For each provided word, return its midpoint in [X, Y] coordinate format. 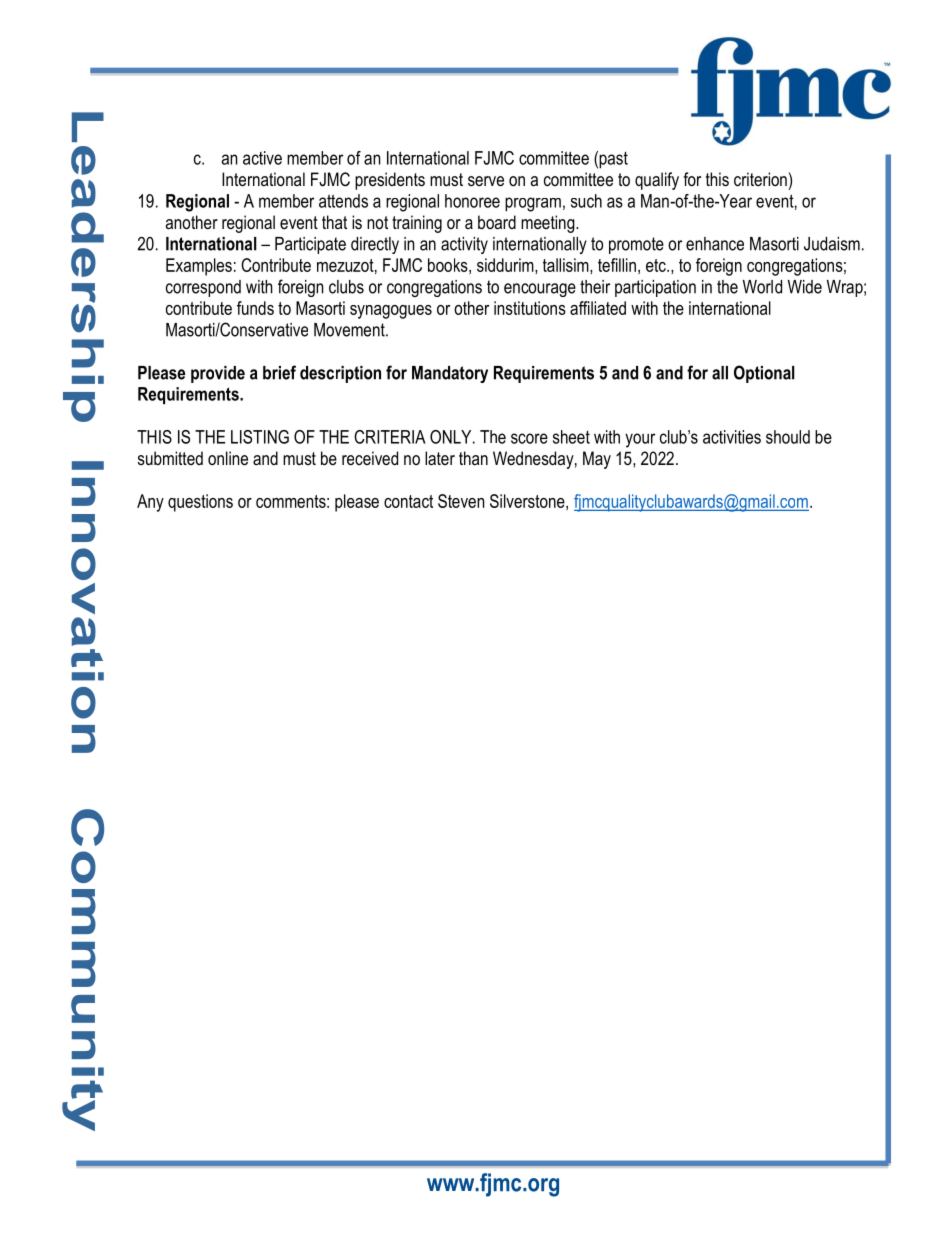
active [262, 158]
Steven [461, 501]
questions [200, 503]
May [597, 460]
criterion [760, 179]
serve [486, 181]
